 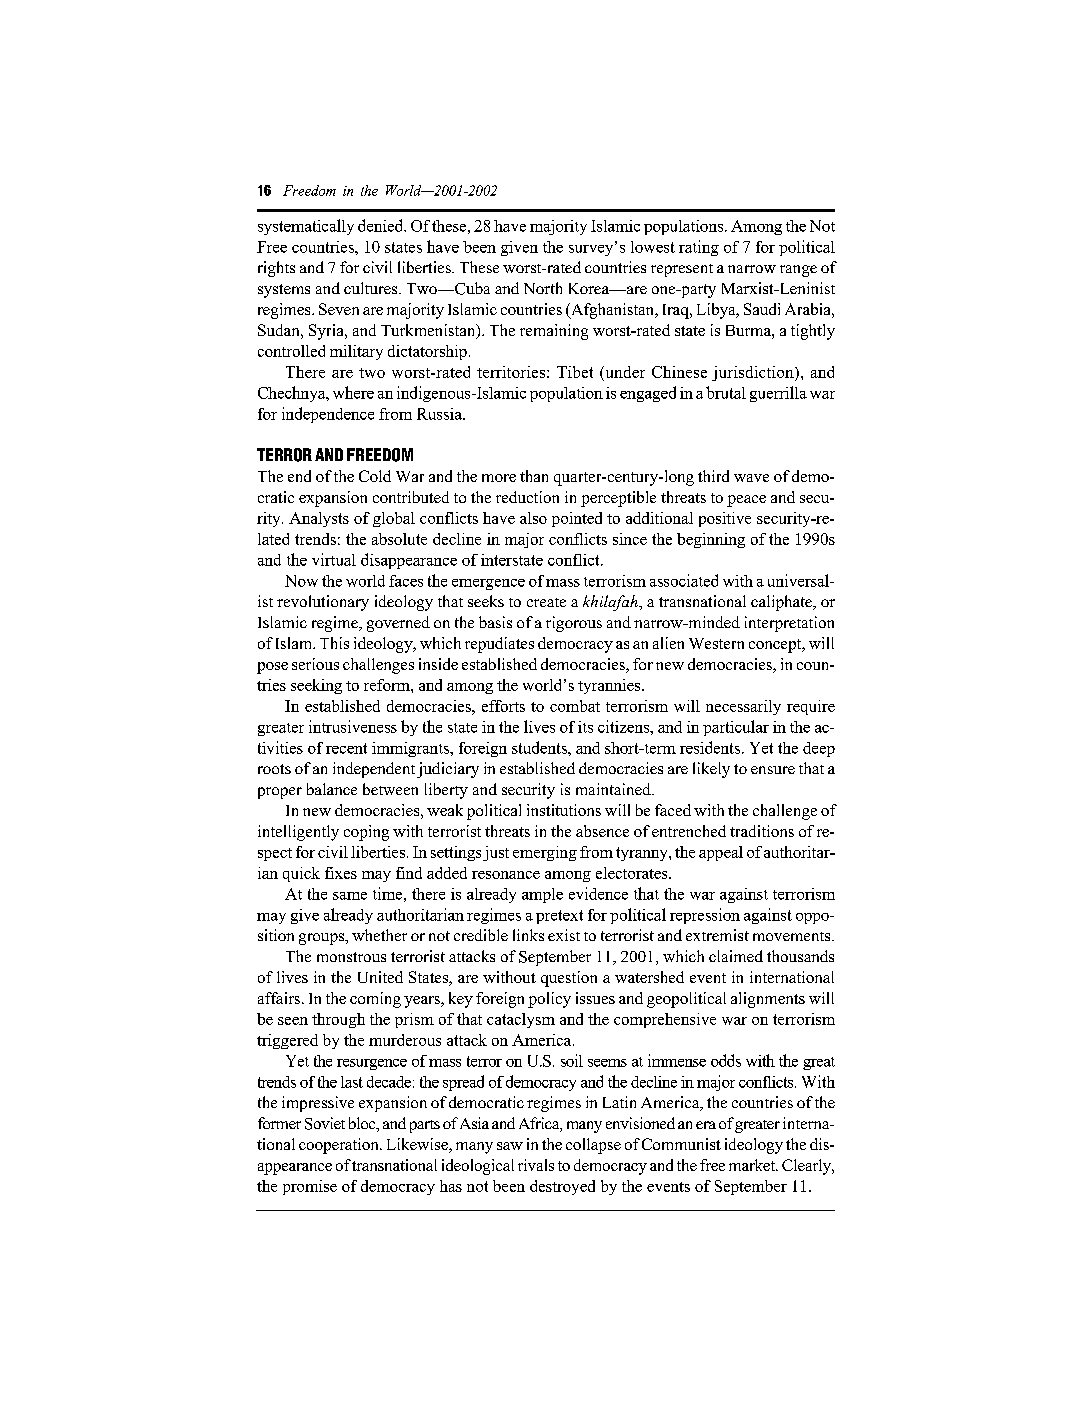 I want to click on North, so click(x=543, y=288).
